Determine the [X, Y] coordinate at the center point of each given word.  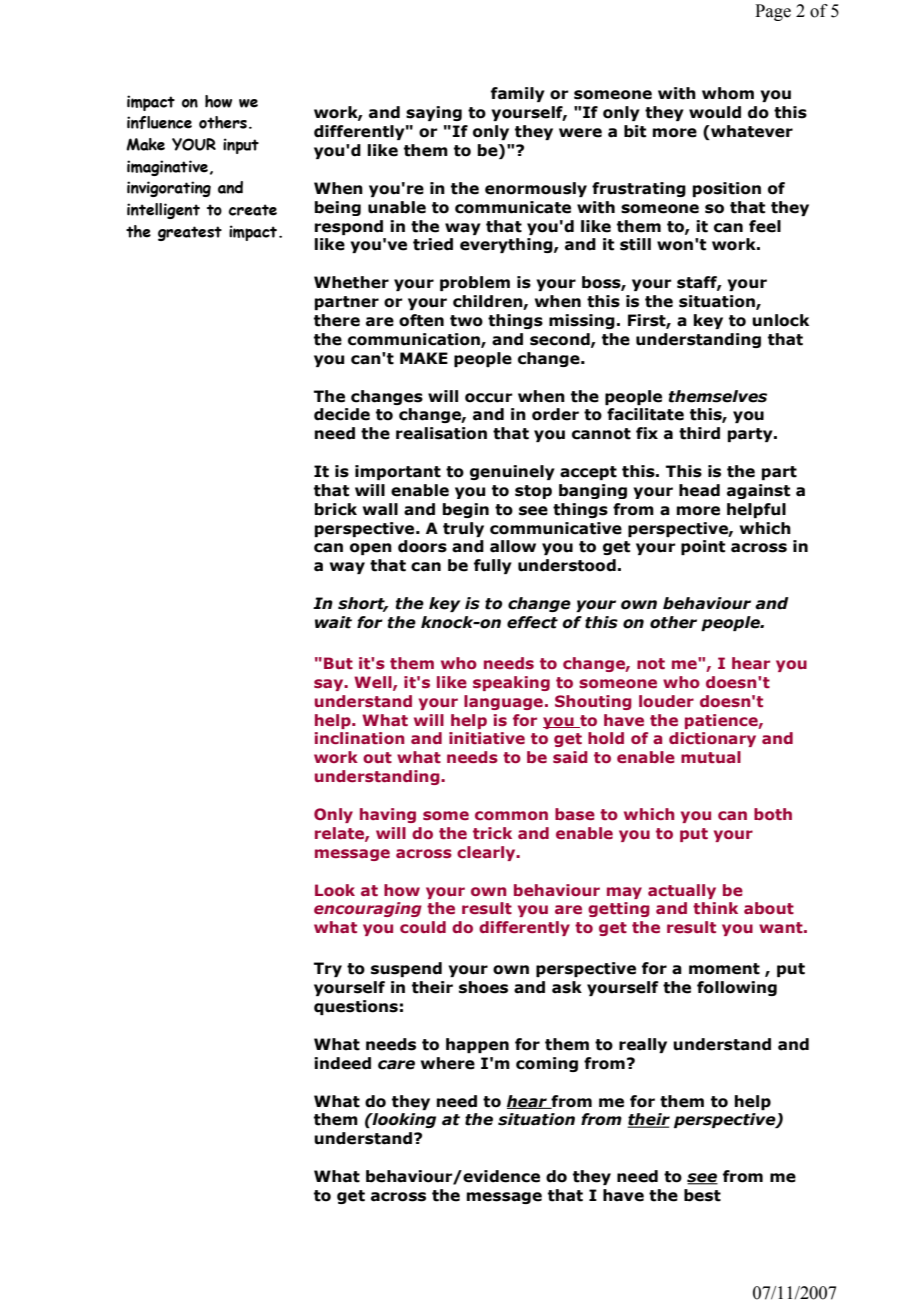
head [699, 490]
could [423, 927]
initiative [487, 738]
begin [466, 510]
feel [765, 226]
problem [475, 283]
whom [728, 93]
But [338, 663]
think [715, 908]
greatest [190, 233]
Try [328, 969]
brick [336, 509]
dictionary [712, 739]
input [241, 146]
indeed [342, 1063]
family [518, 94]
